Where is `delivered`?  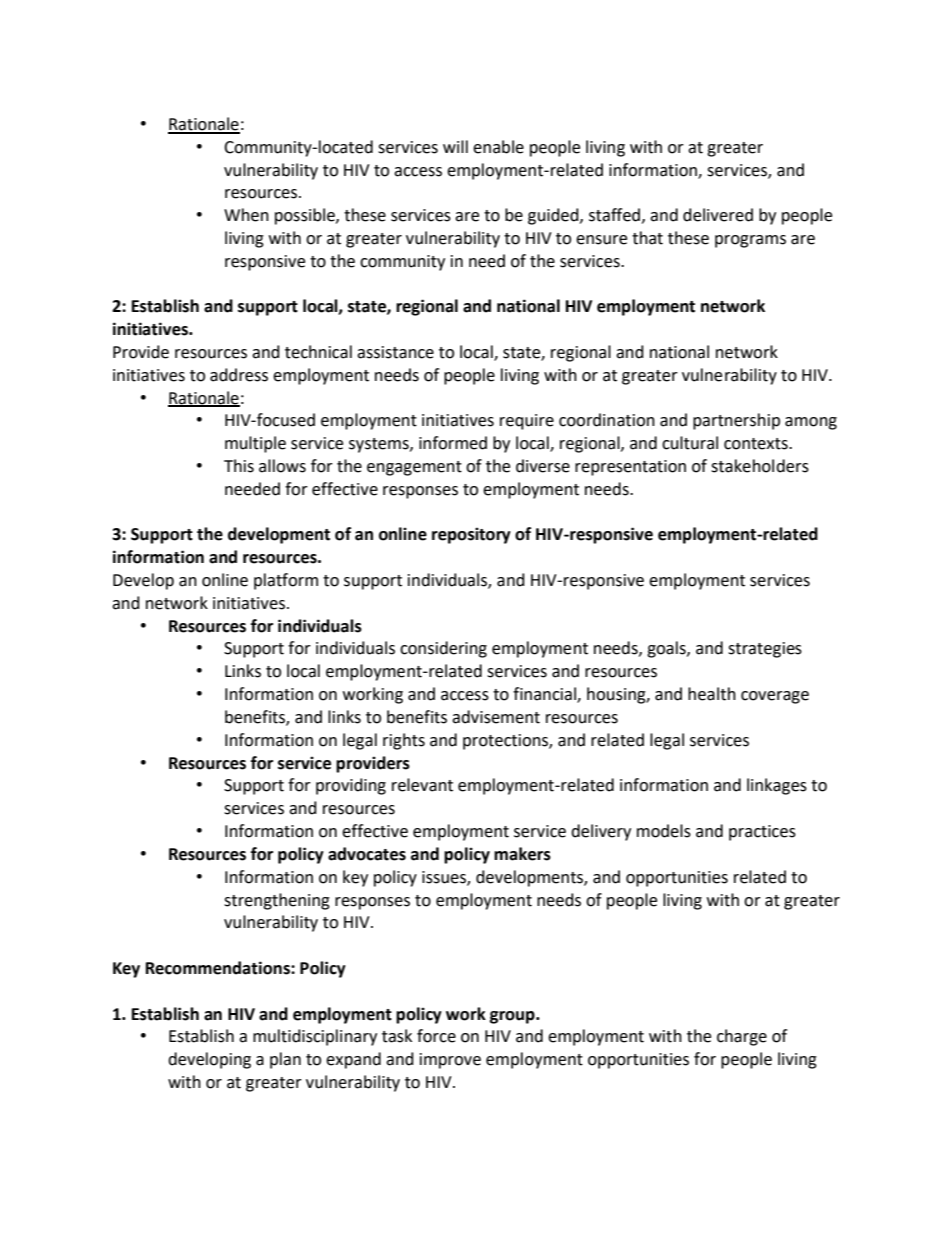
delivered is located at coordinates (718, 215).
